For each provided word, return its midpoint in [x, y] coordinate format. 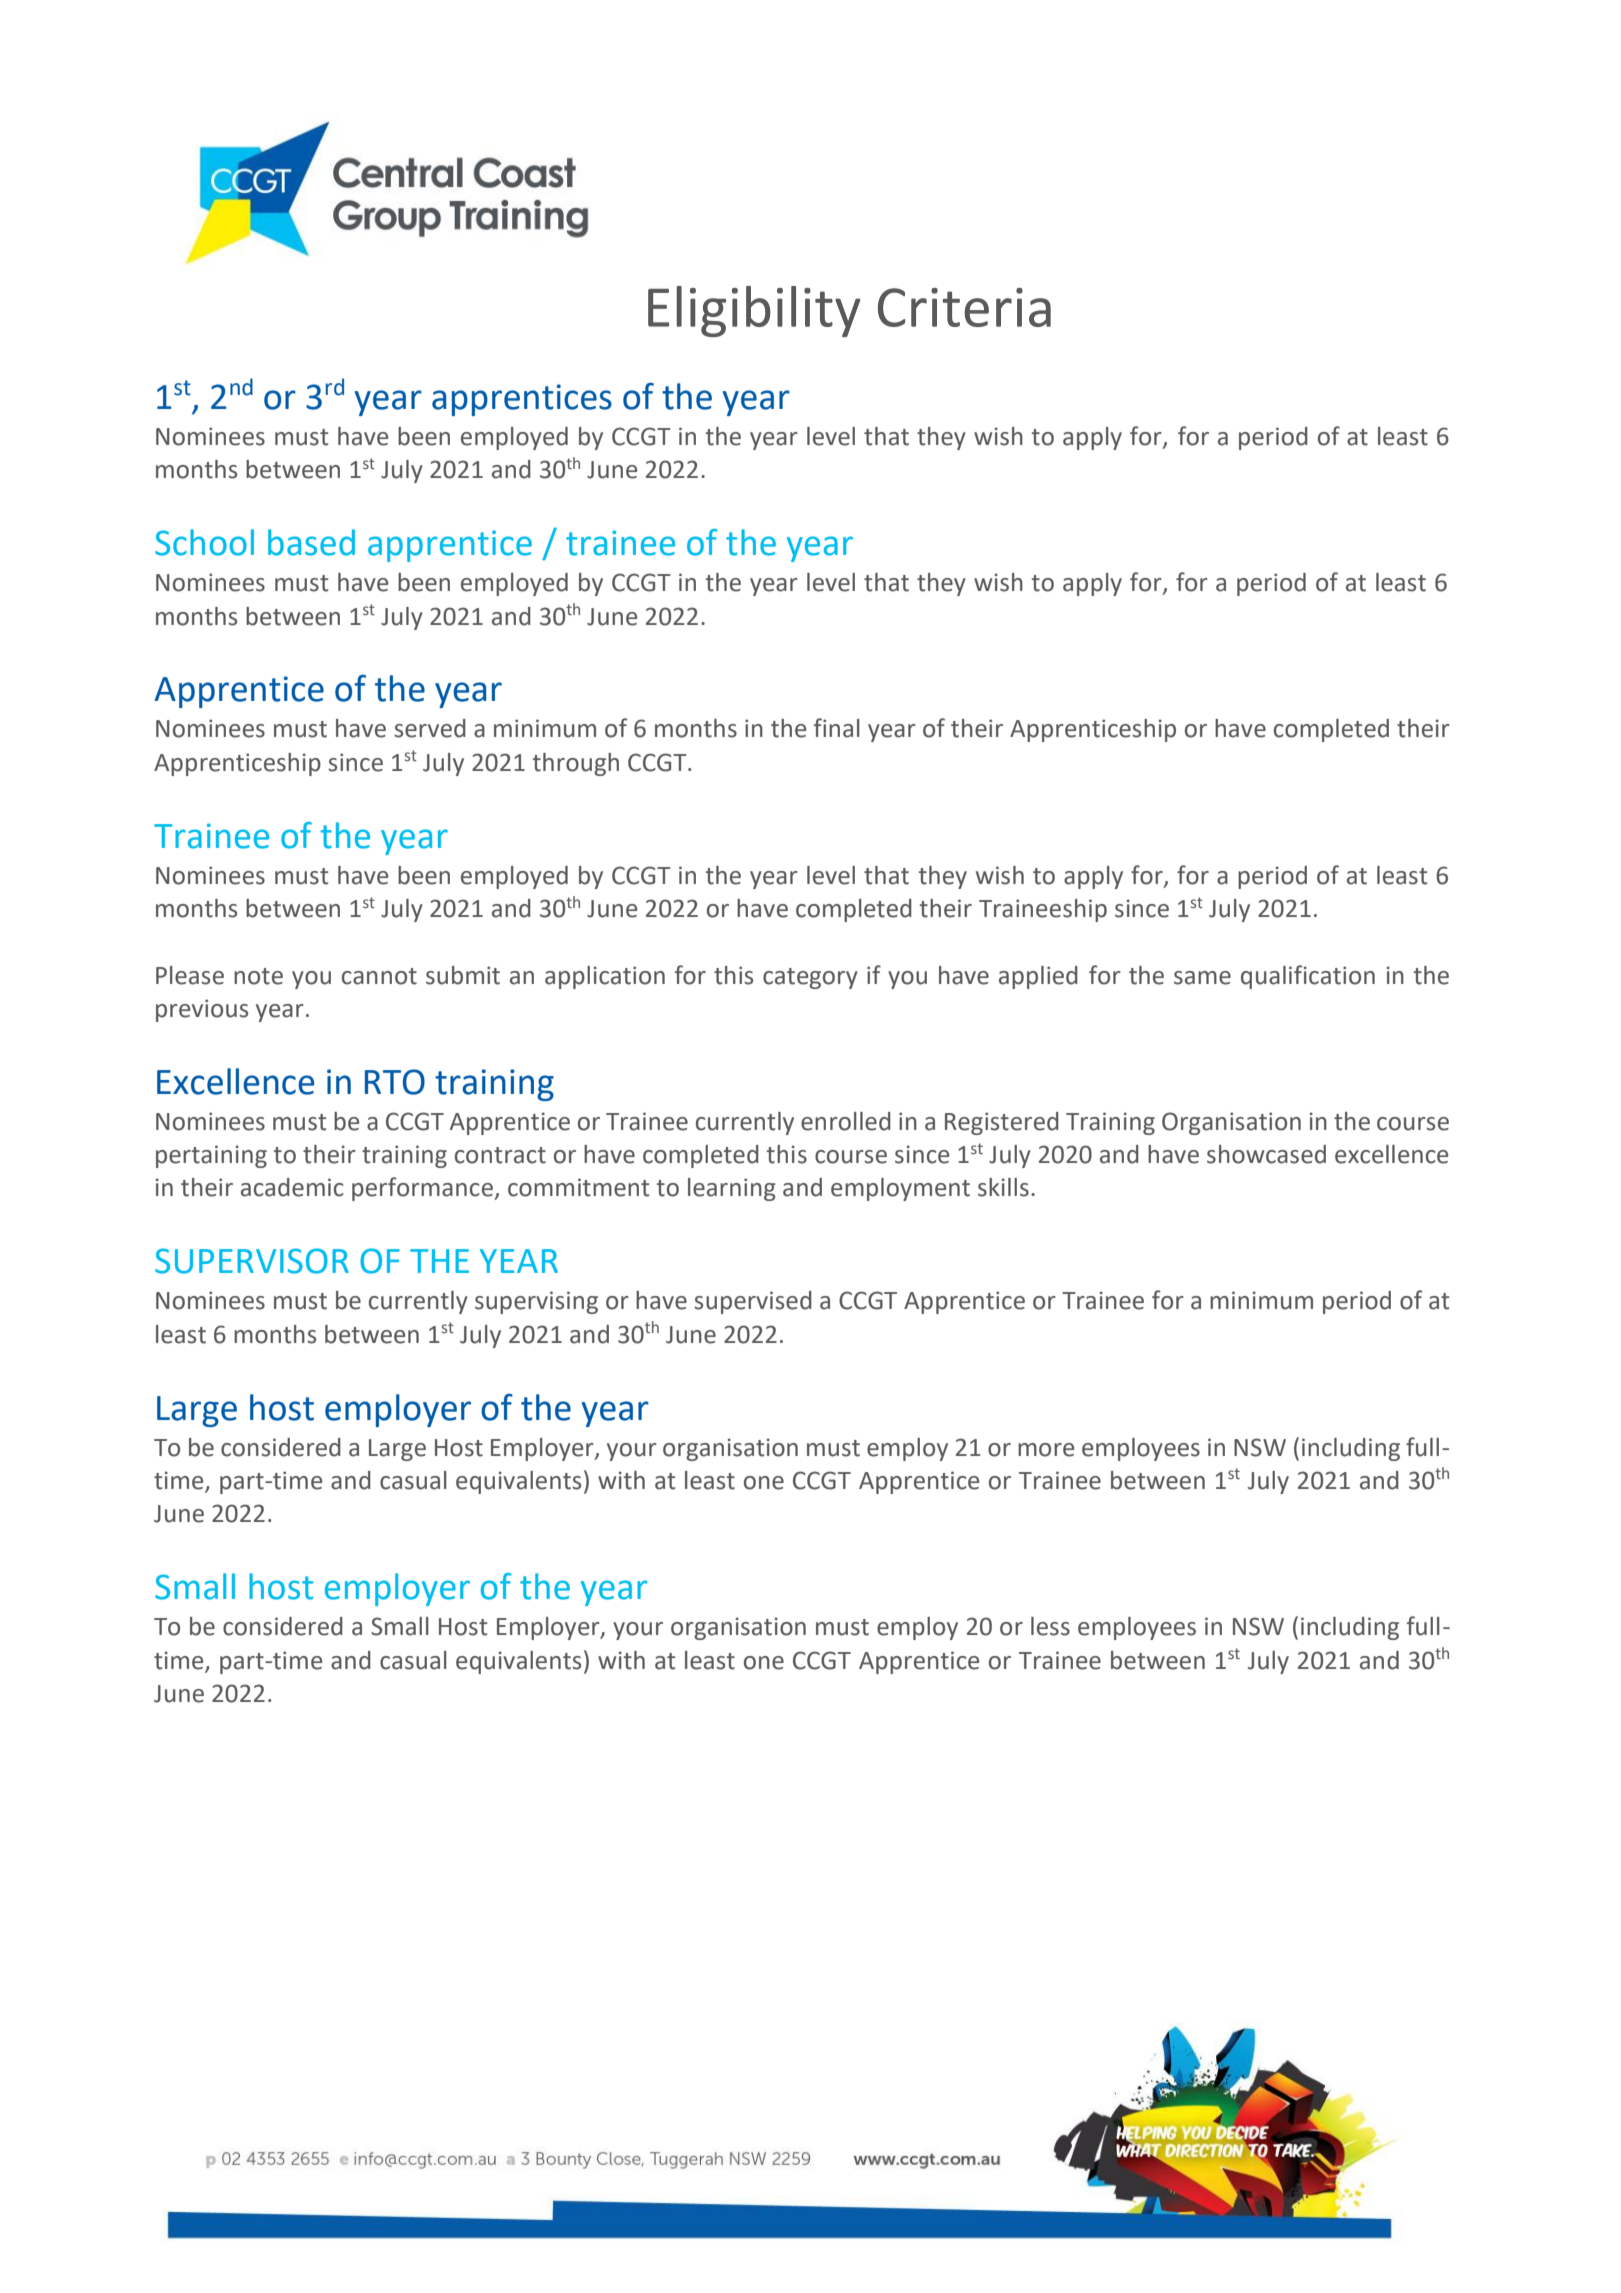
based [311, 542]
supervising [536, 1302]
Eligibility [754, 311]
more [1046, 1450]
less [1050, 1626]
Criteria [964, 307]
